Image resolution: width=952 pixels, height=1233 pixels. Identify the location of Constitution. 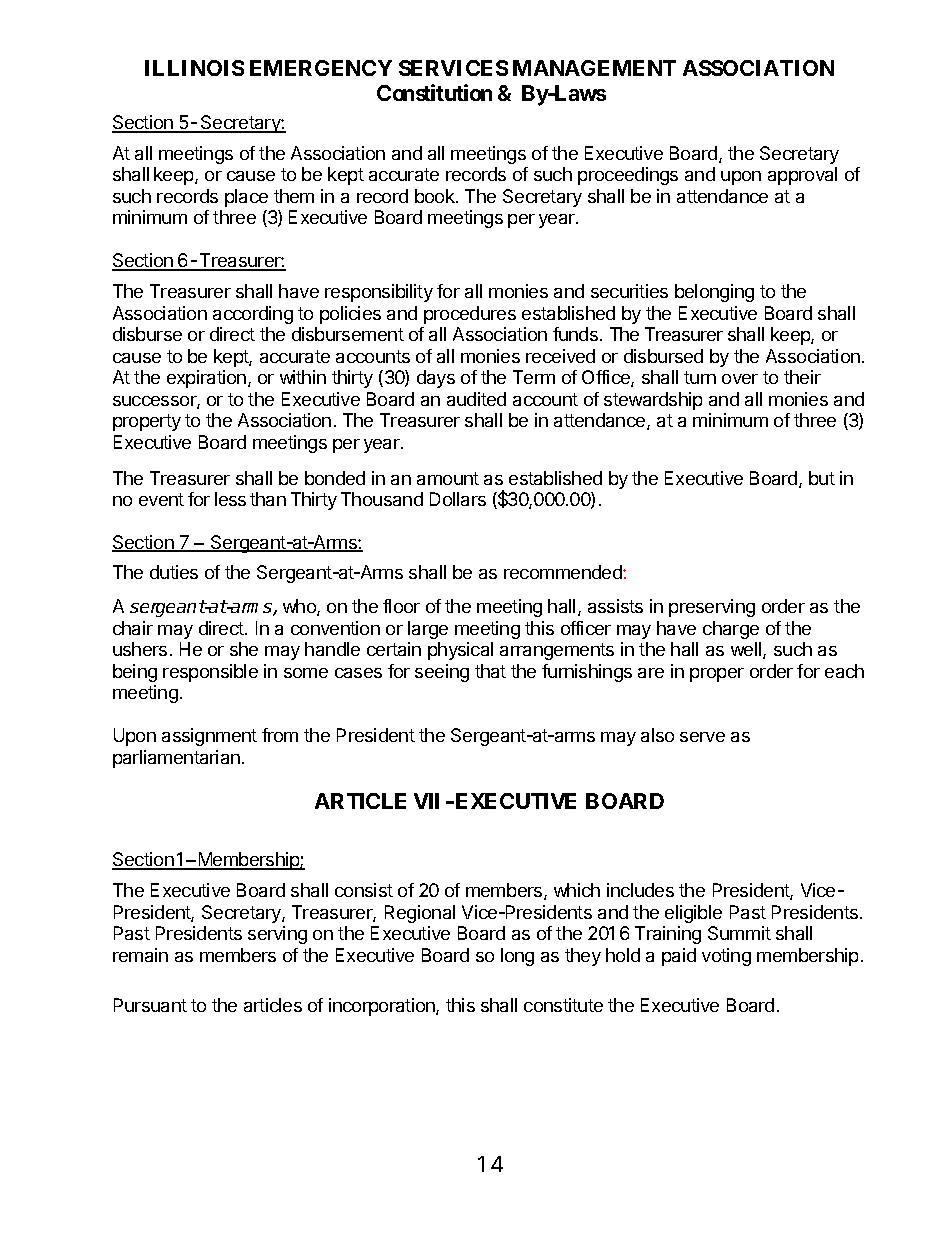
(434, 92).
